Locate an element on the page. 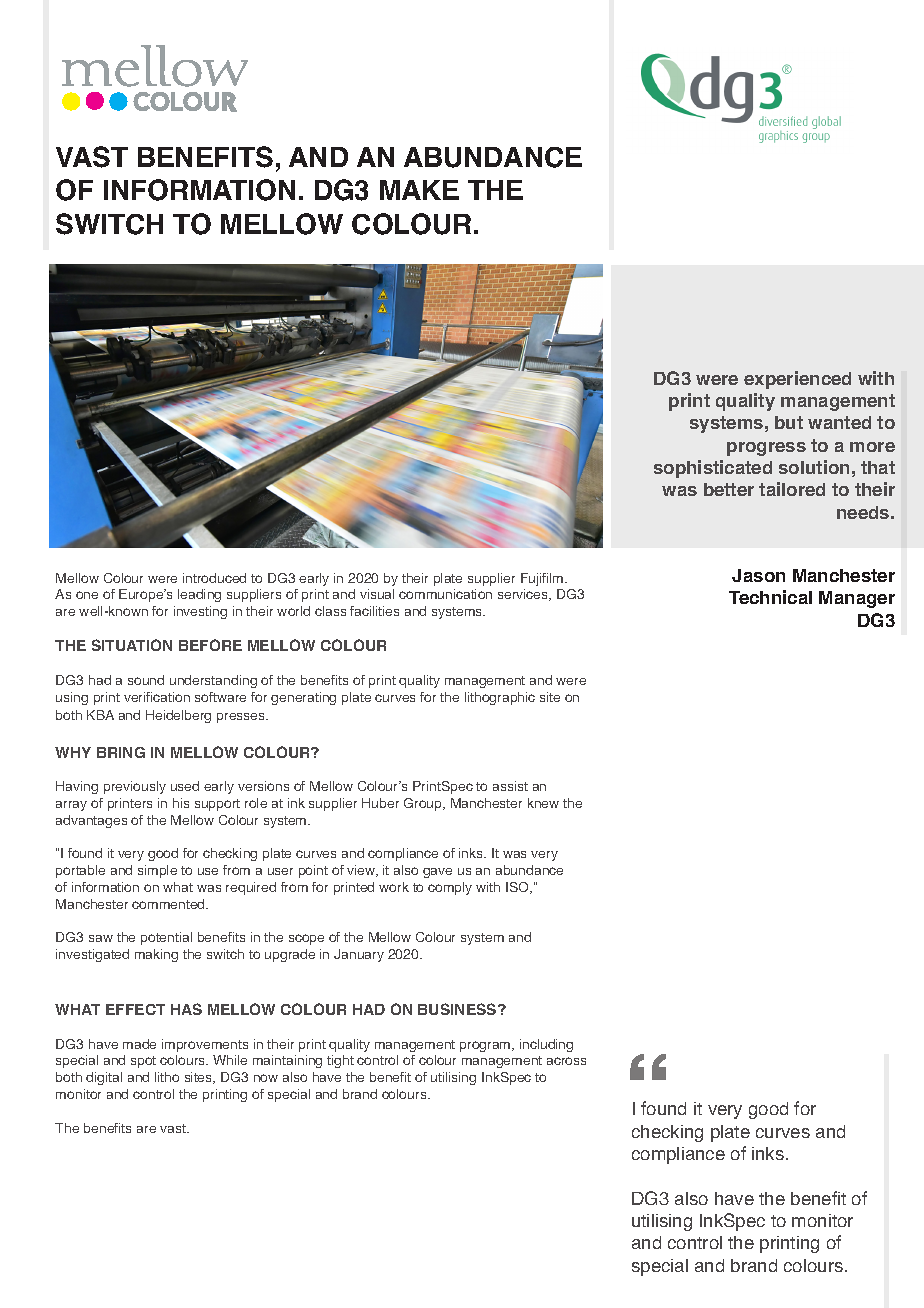 This image has width=924, height=1308. MAKE is located at coordinates (419, 190).
